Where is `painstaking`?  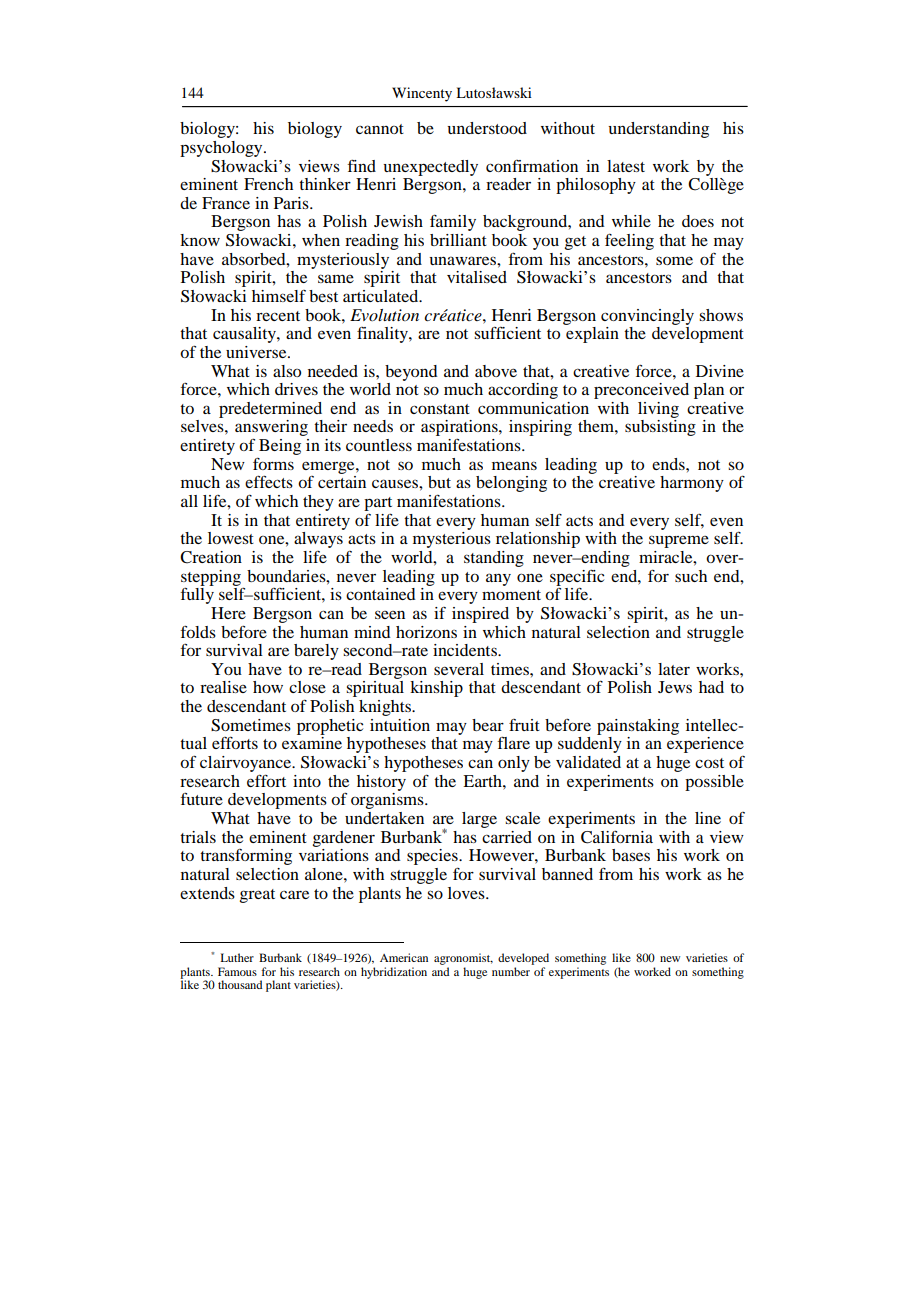 painstaking is located at coordinates (638, 727).
